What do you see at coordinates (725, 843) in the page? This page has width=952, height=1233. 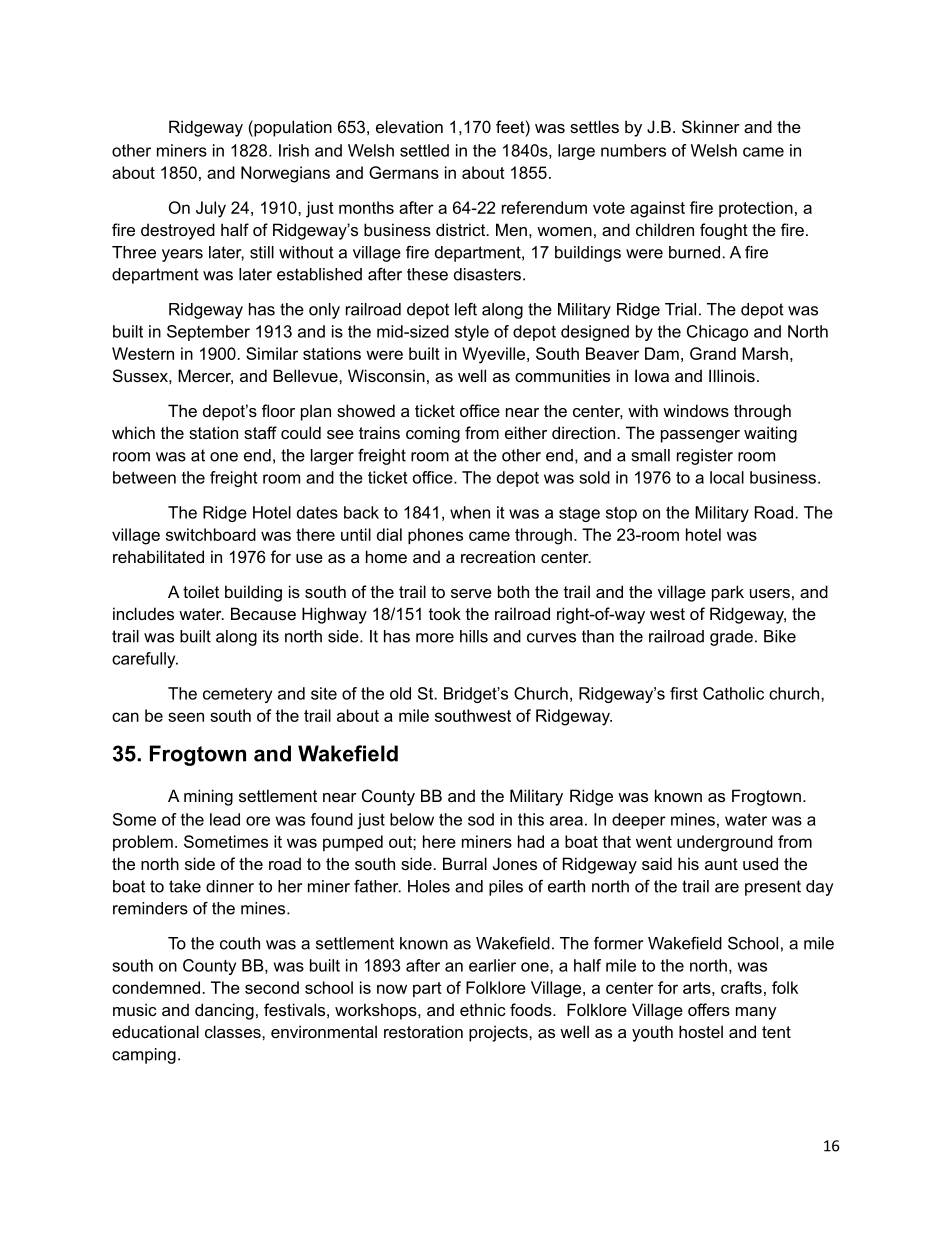 I see `underground` at bounding box center [725, 843].
